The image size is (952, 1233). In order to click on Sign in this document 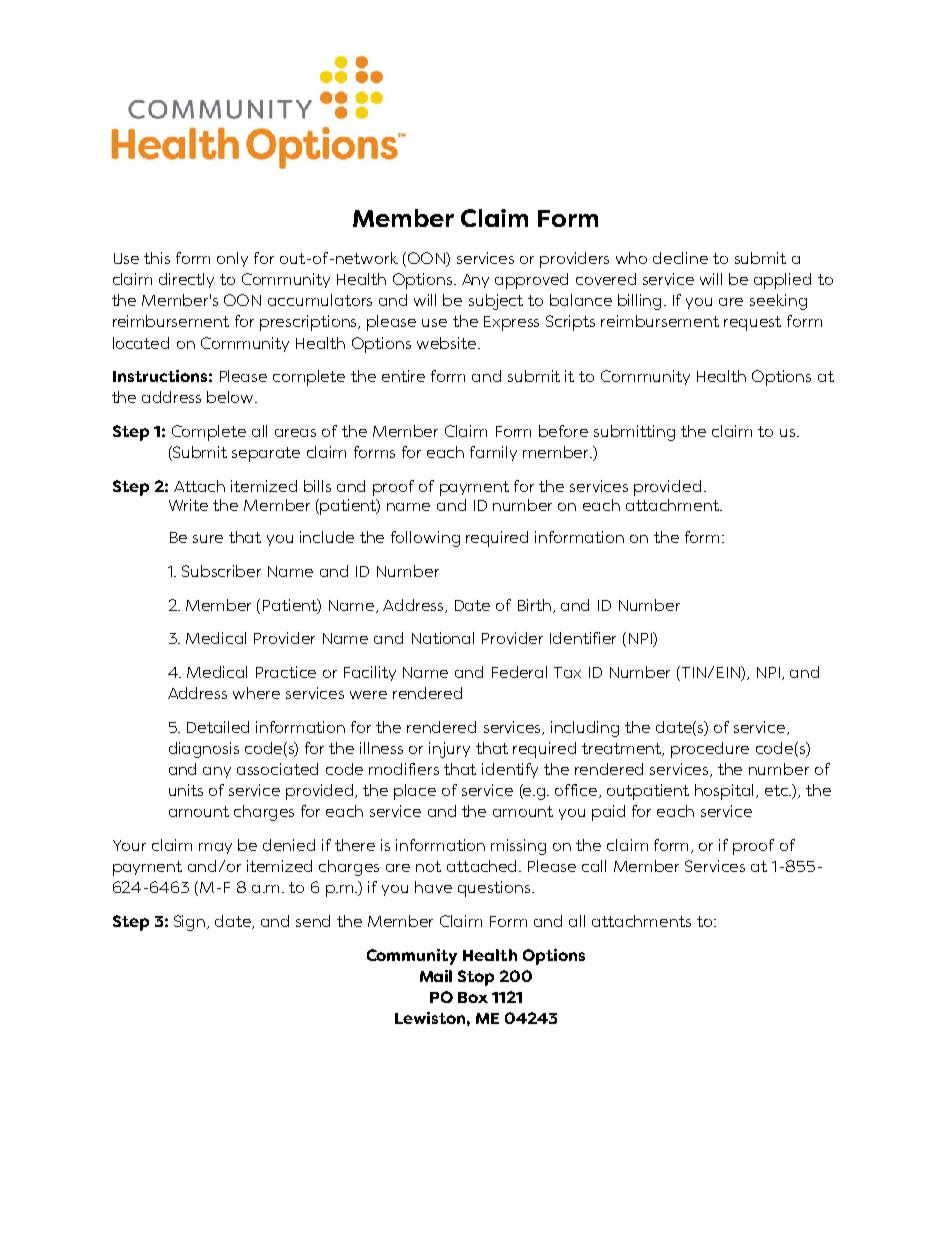, I will do `click(191, 923)`.
